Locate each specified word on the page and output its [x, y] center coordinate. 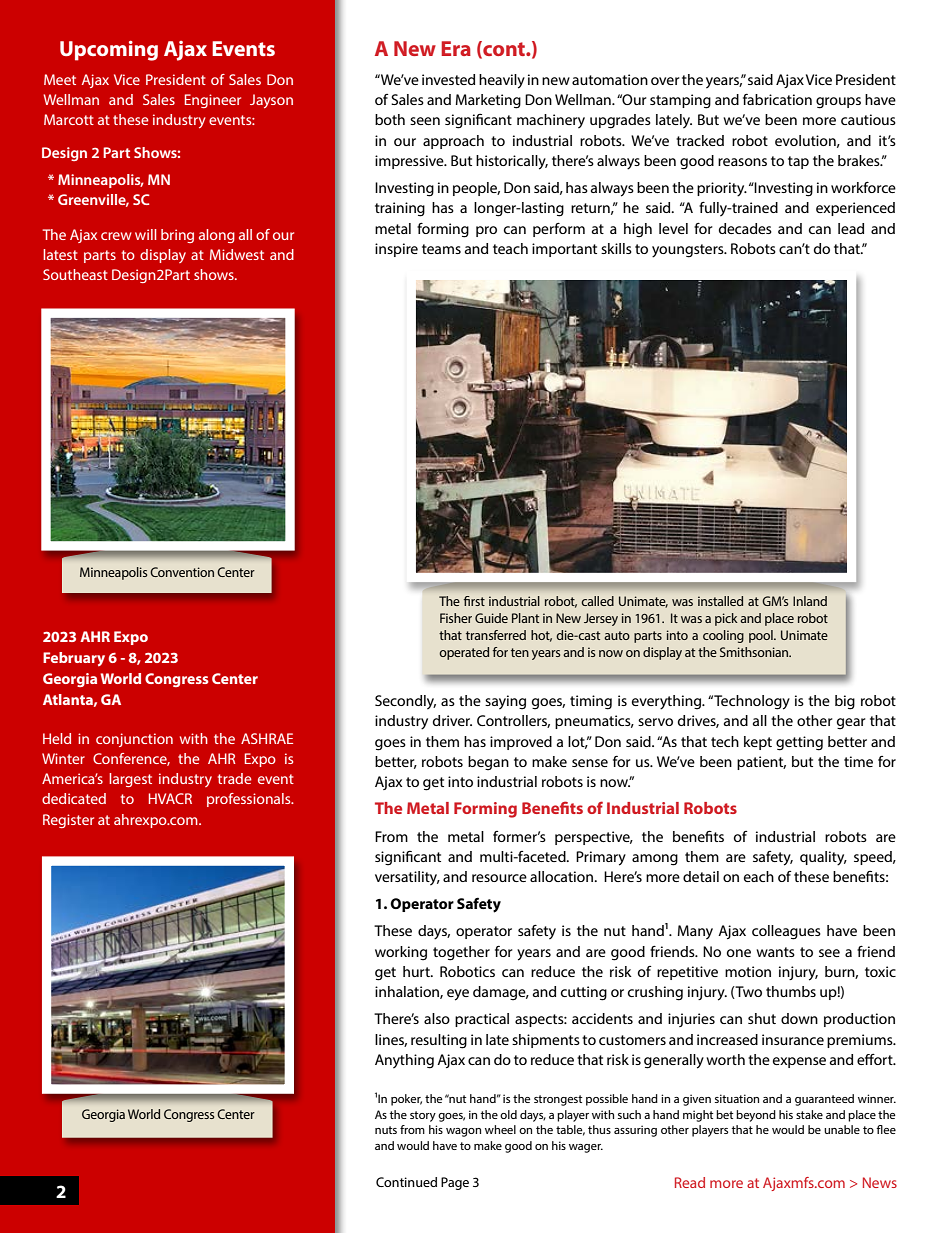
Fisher [456, 618]
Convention [182, 572]
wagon [463, 1132]
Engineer [213, 101]
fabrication [777, 99]
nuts [386, 1130]
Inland [810, 601]
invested [448, 79]
